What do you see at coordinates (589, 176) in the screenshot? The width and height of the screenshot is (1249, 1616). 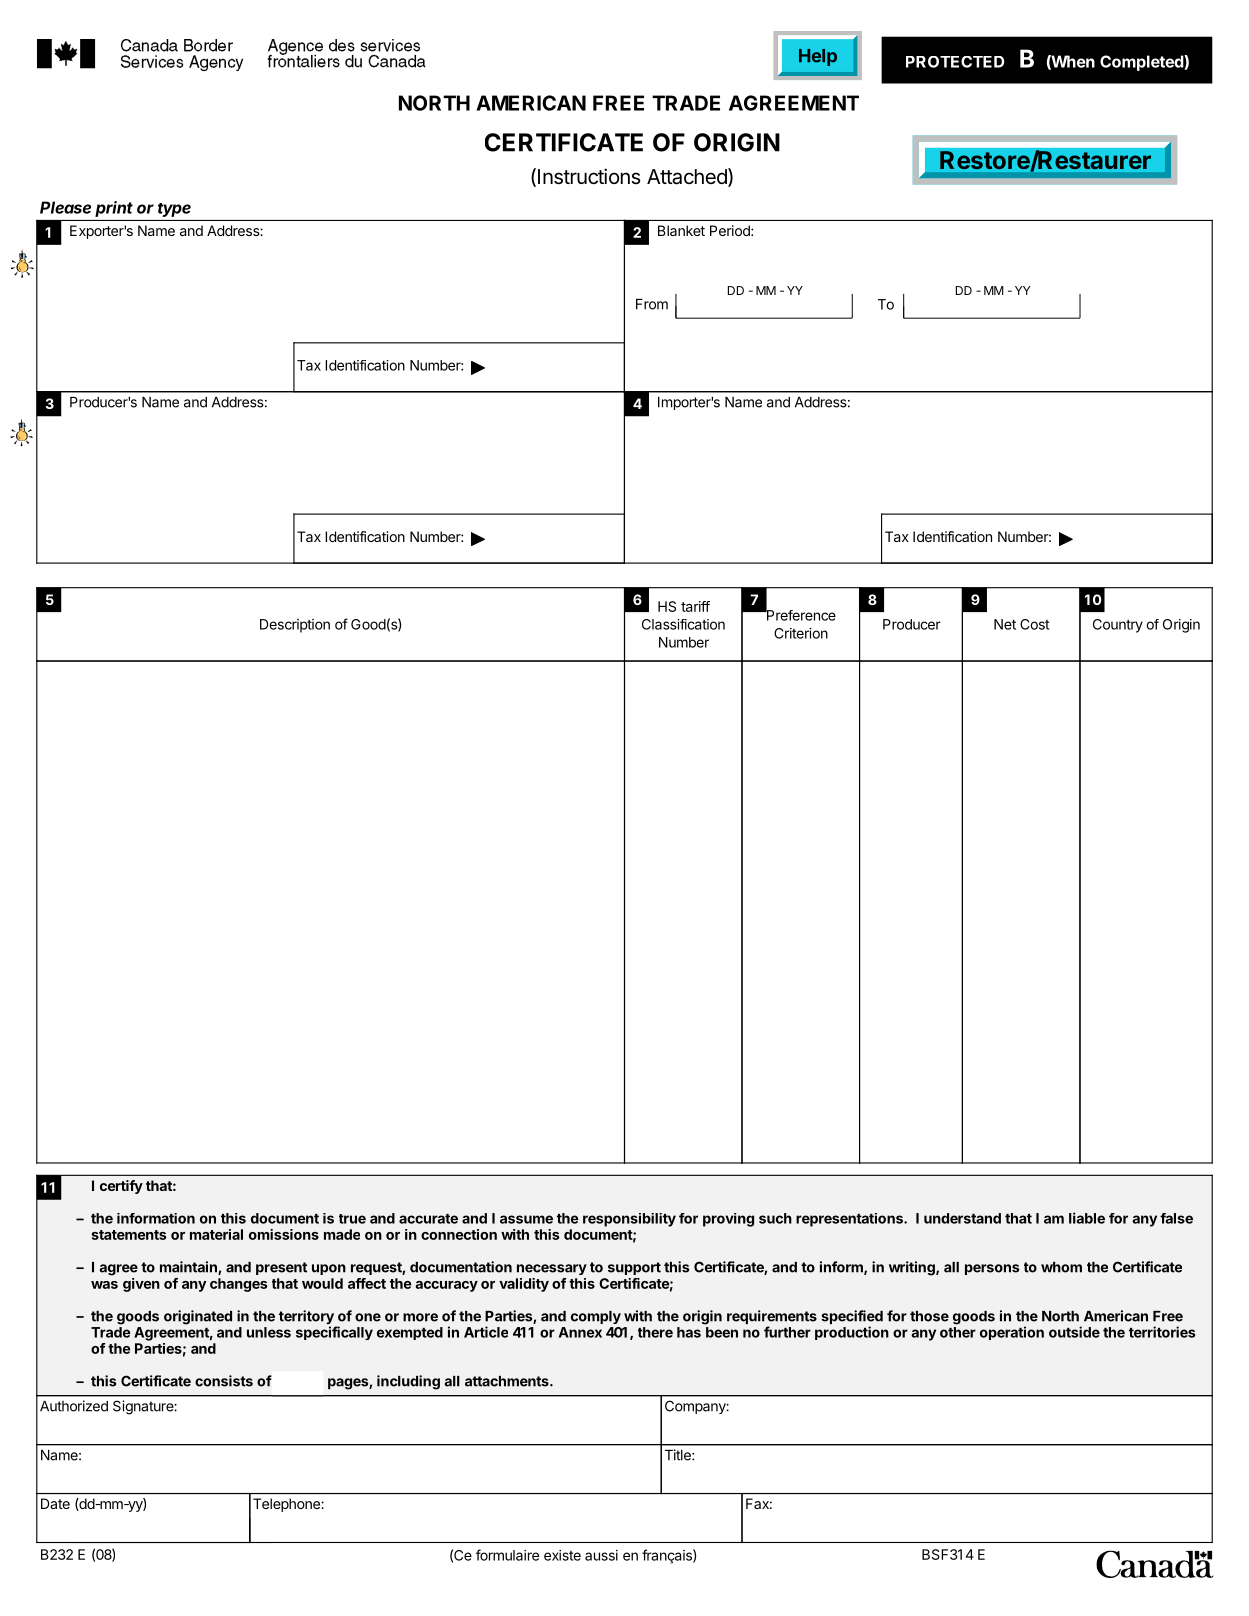 I see `Instructions` at bounding box center [589, 176].
